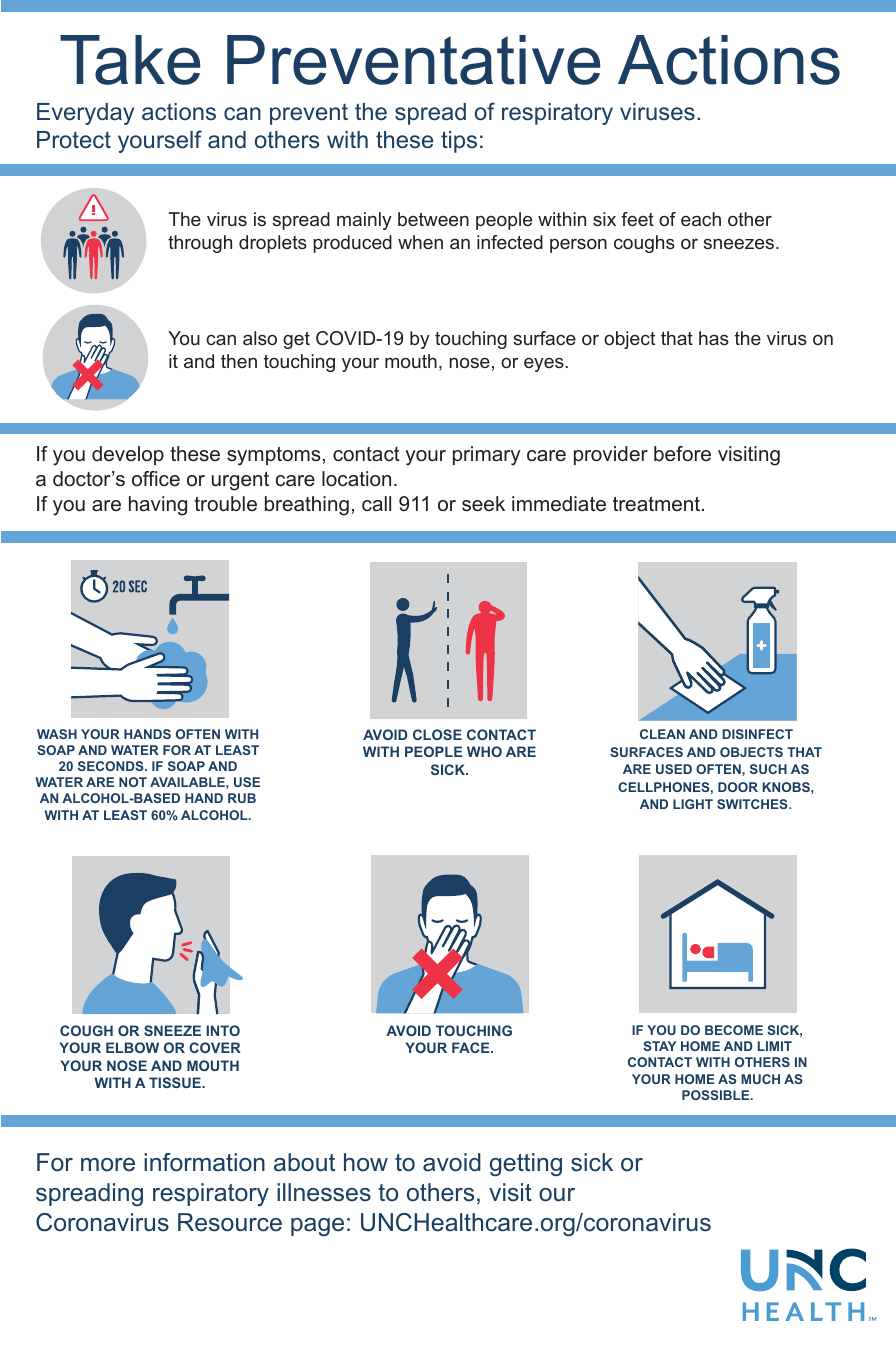 The height and width of the document is (1345, 896). I want to click on CLOSE, so click(437, 734).
